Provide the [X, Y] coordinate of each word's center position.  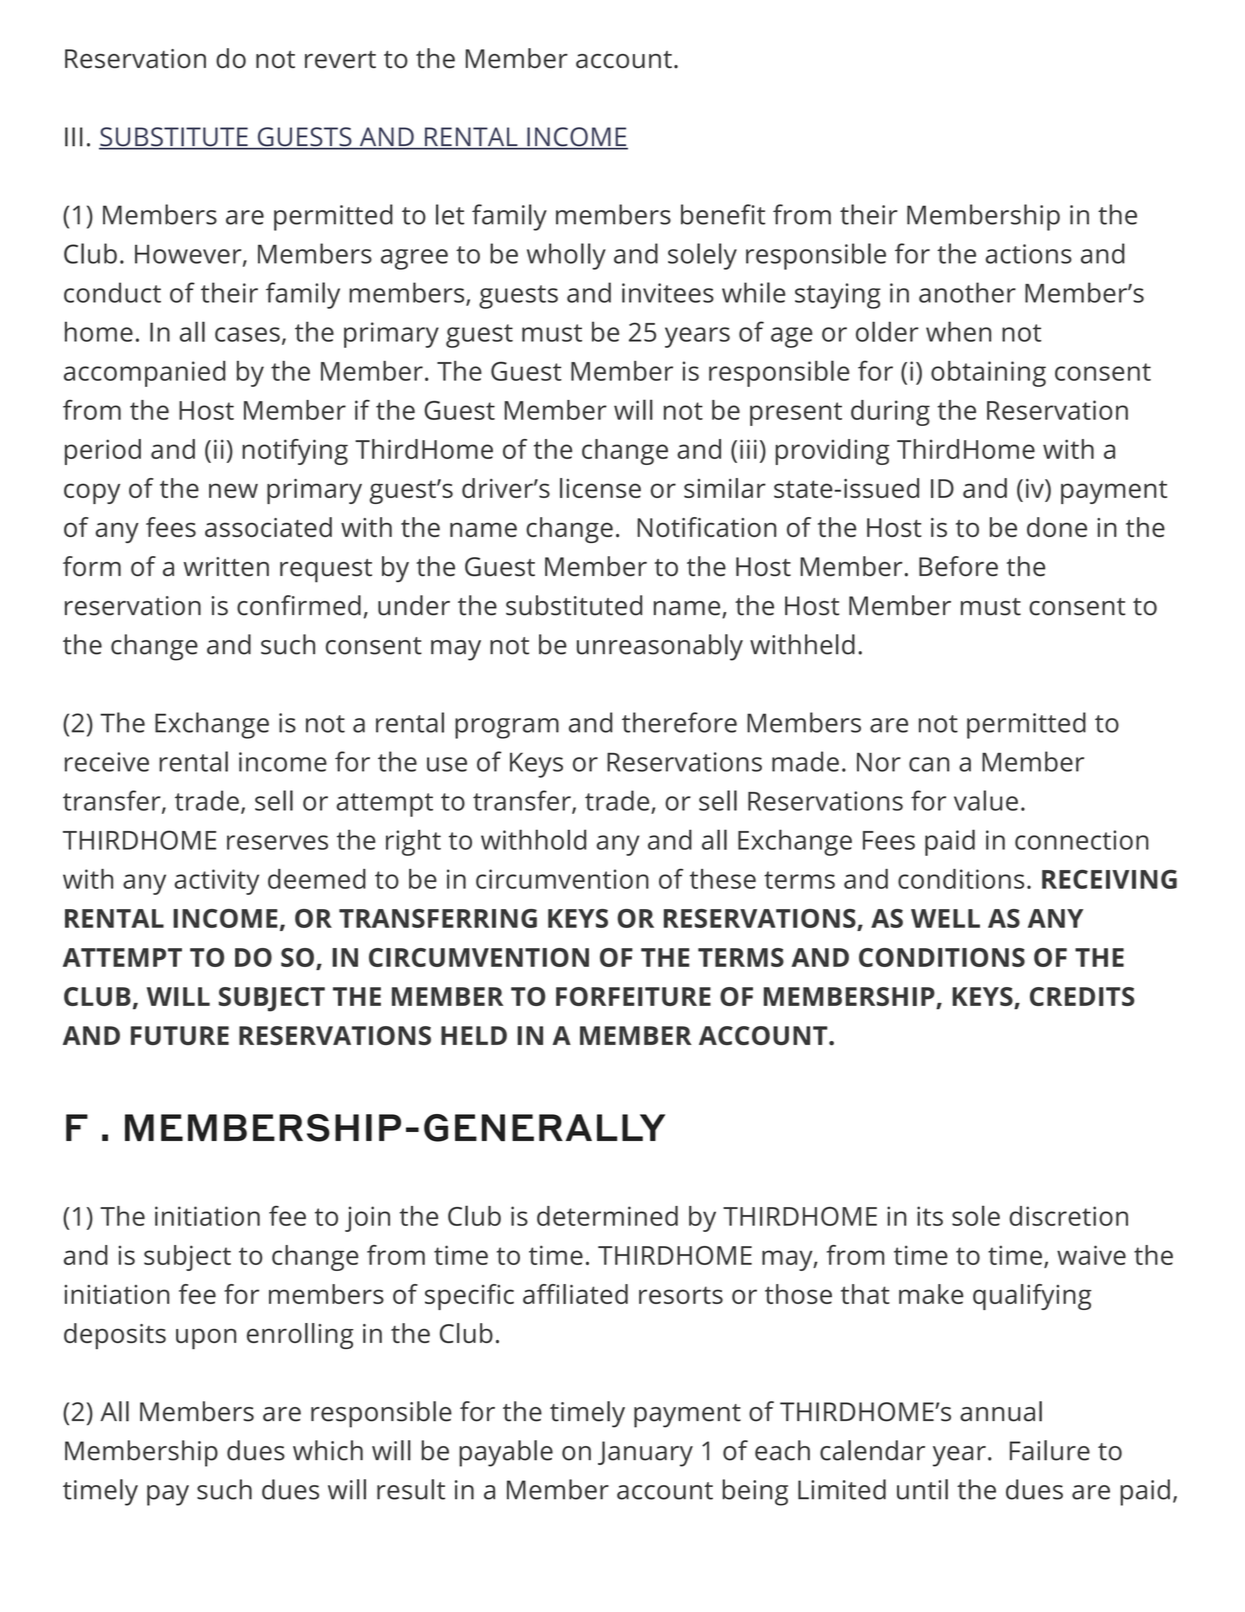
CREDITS [1082, 996]
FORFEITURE [633, 996]
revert [340, 59]
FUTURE [180, 1035]
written [226, 567]
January [645, 1454]
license [600, 488]
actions [1029, 254]
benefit [723, 214]
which [328, 1450]
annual [1001, 1411]
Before [958, 566]
